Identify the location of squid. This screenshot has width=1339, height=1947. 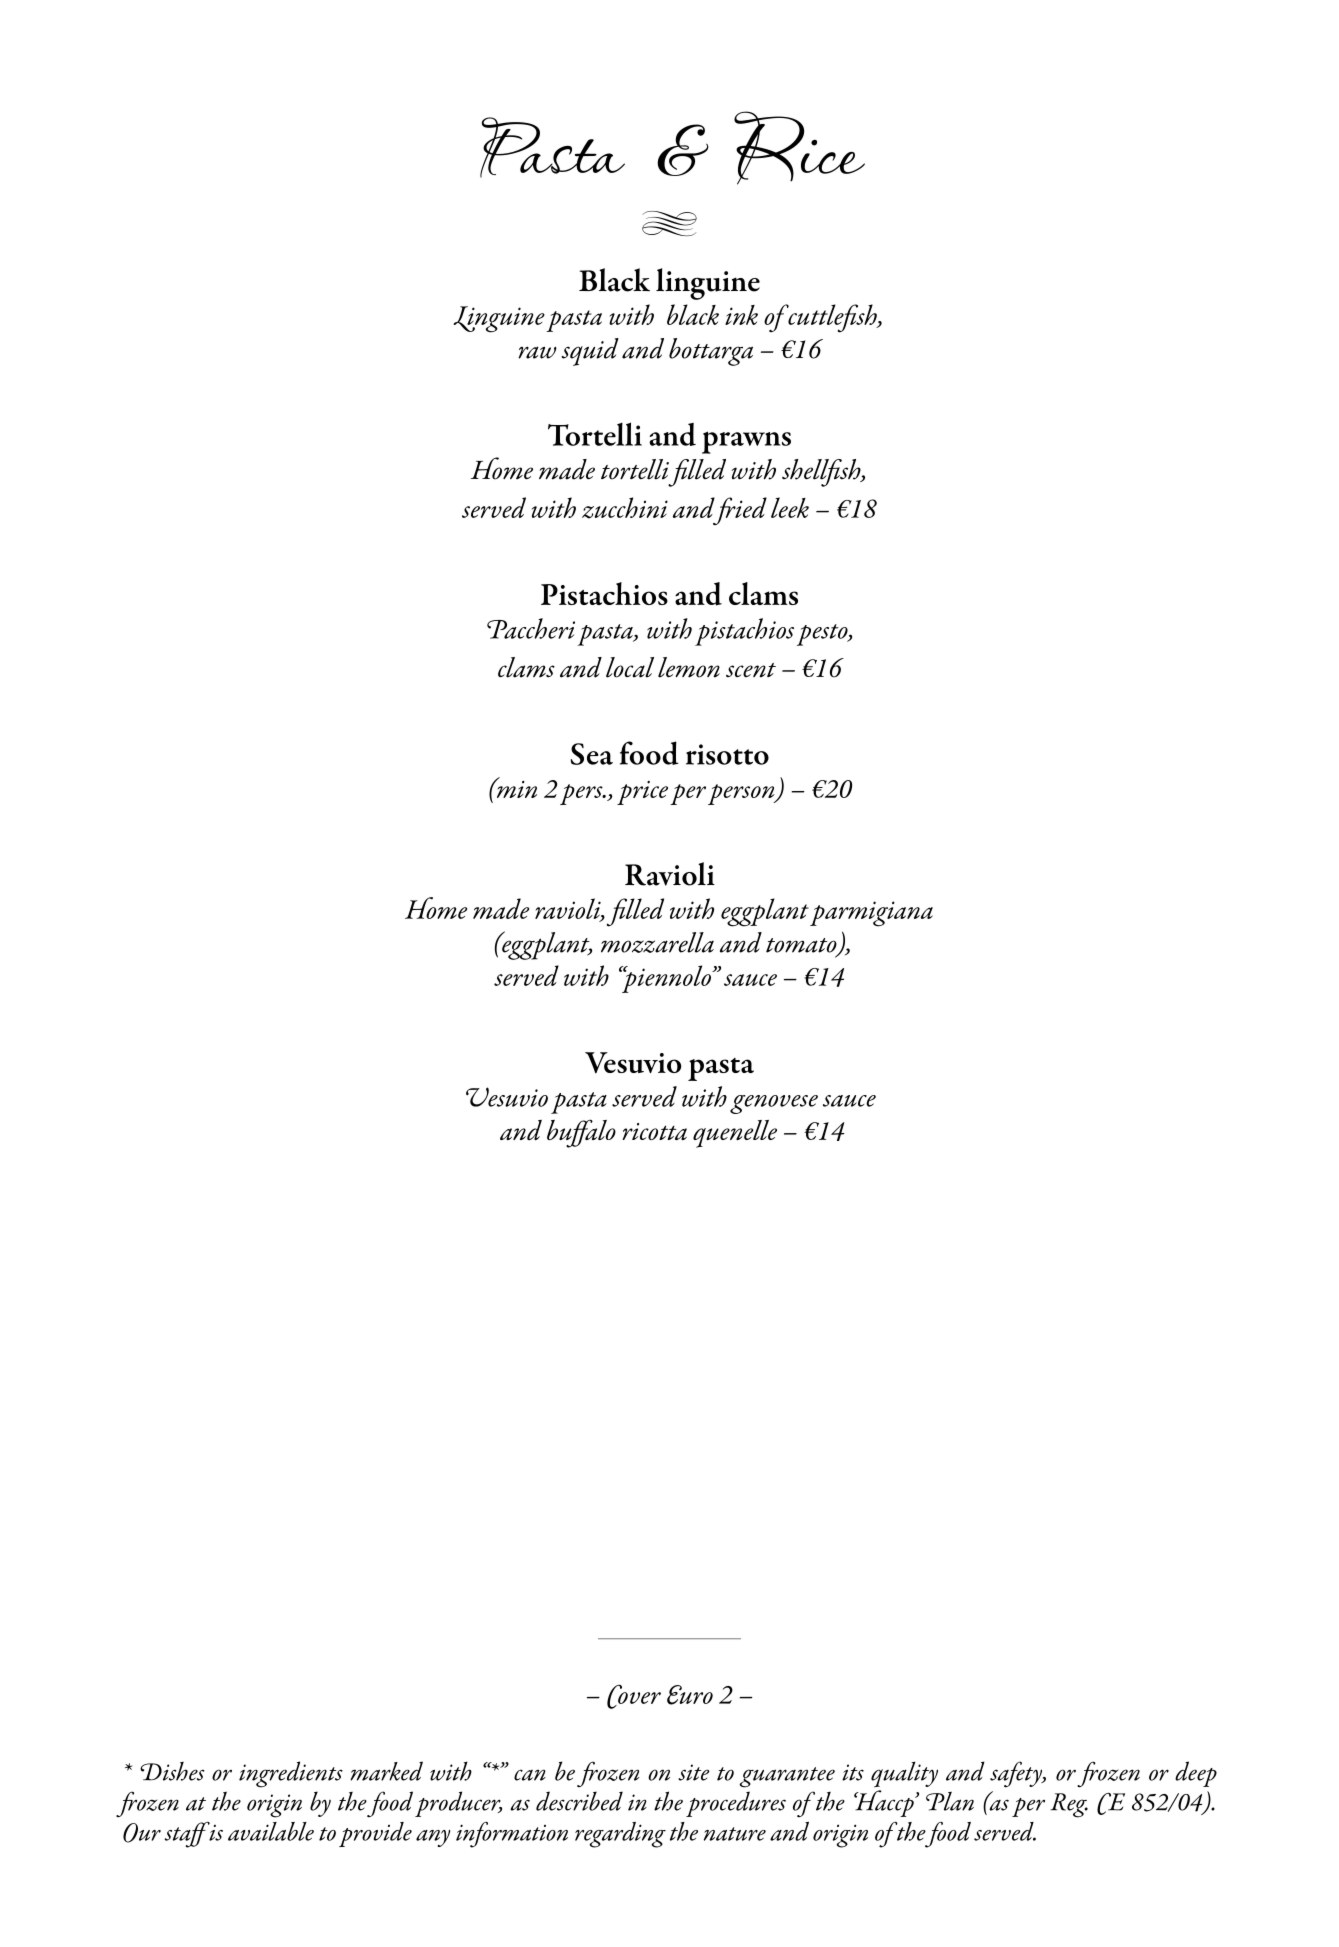
(590, 352).
